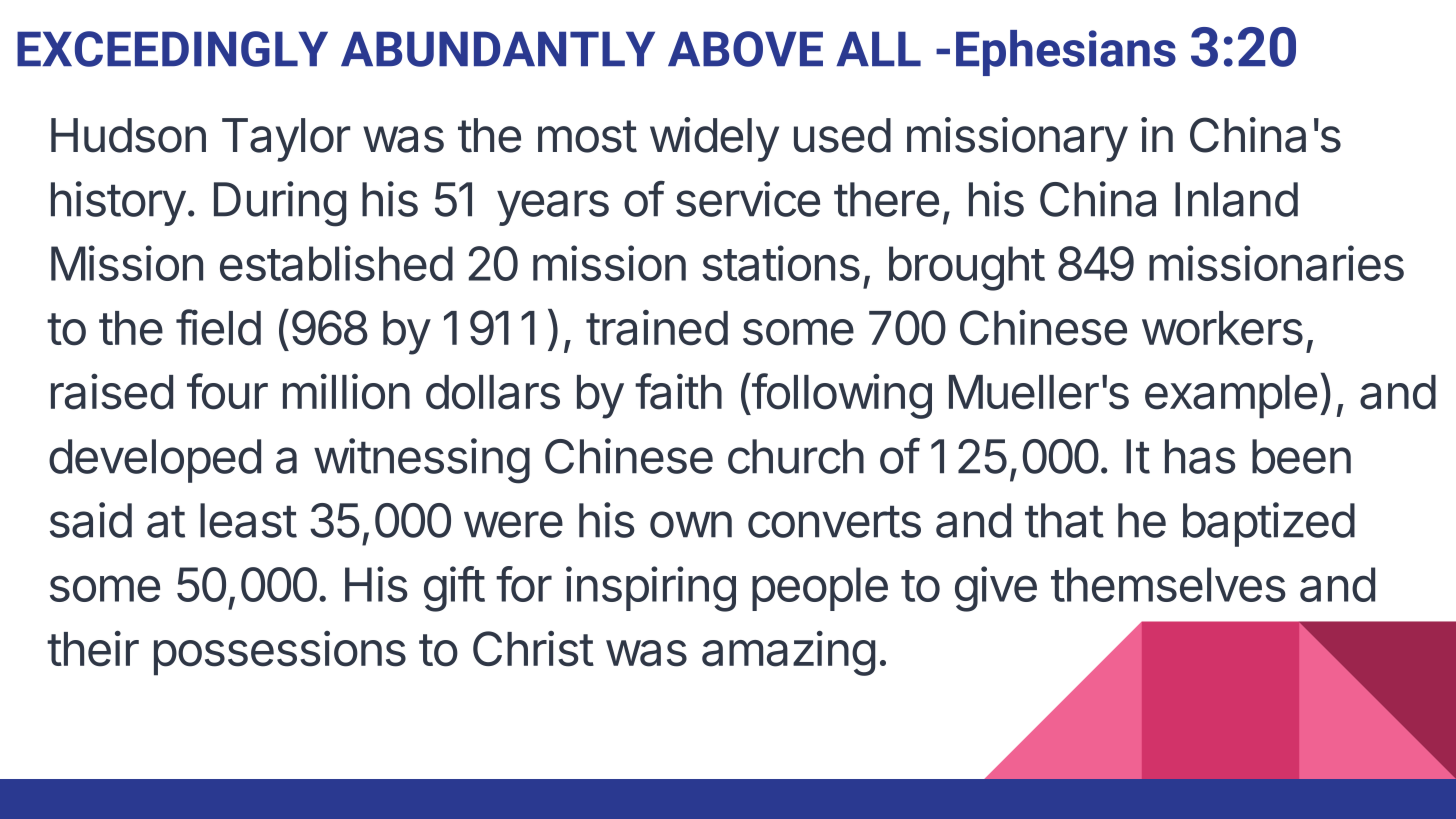 Image resolution: width=1456 pixels, height=819 pixels. Describe the element at coordinates (280, 653) in the screenshot. I see `possessions` at that location.
